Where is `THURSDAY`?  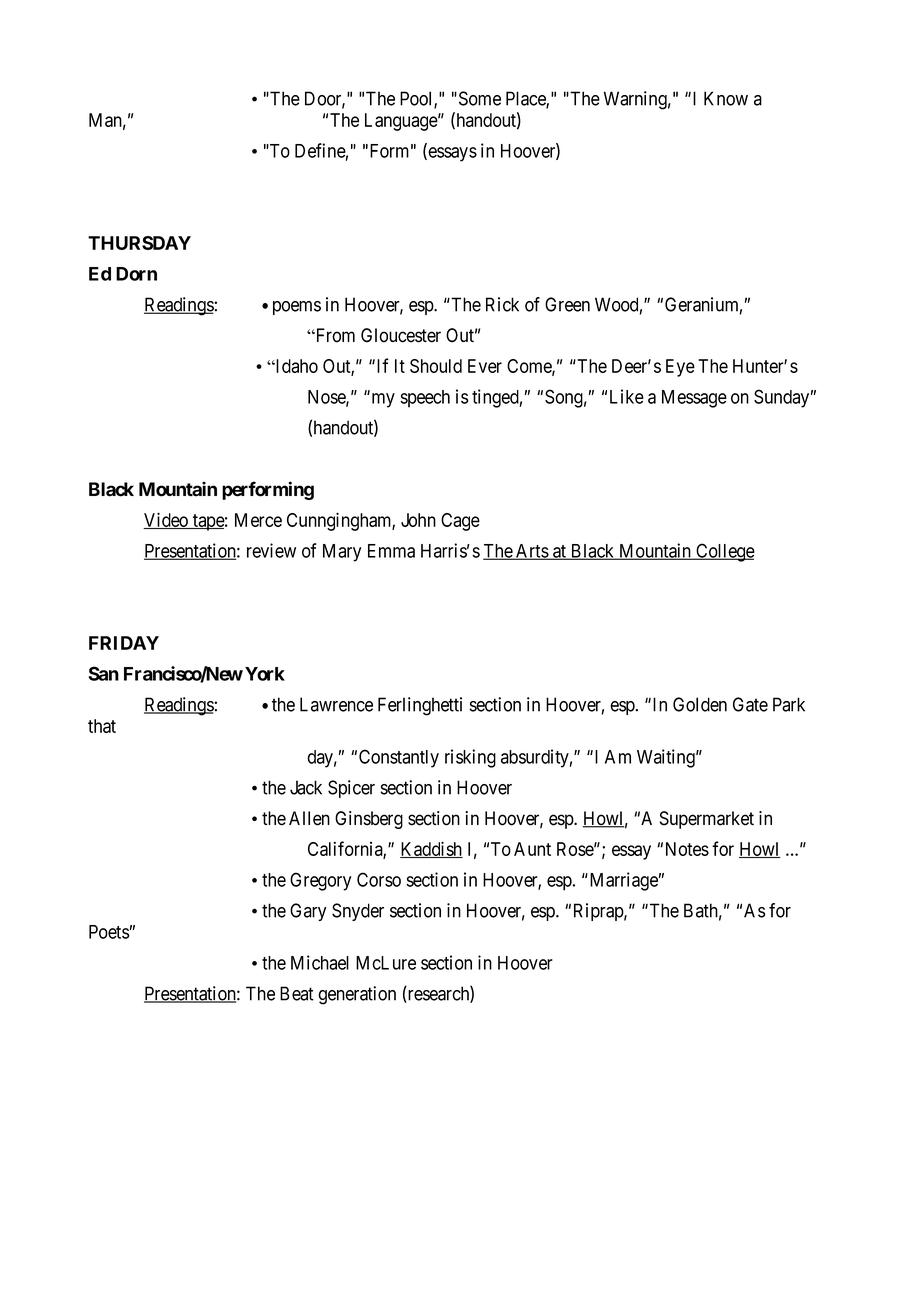 THURSDAY is located at coordinates (139, 243).
